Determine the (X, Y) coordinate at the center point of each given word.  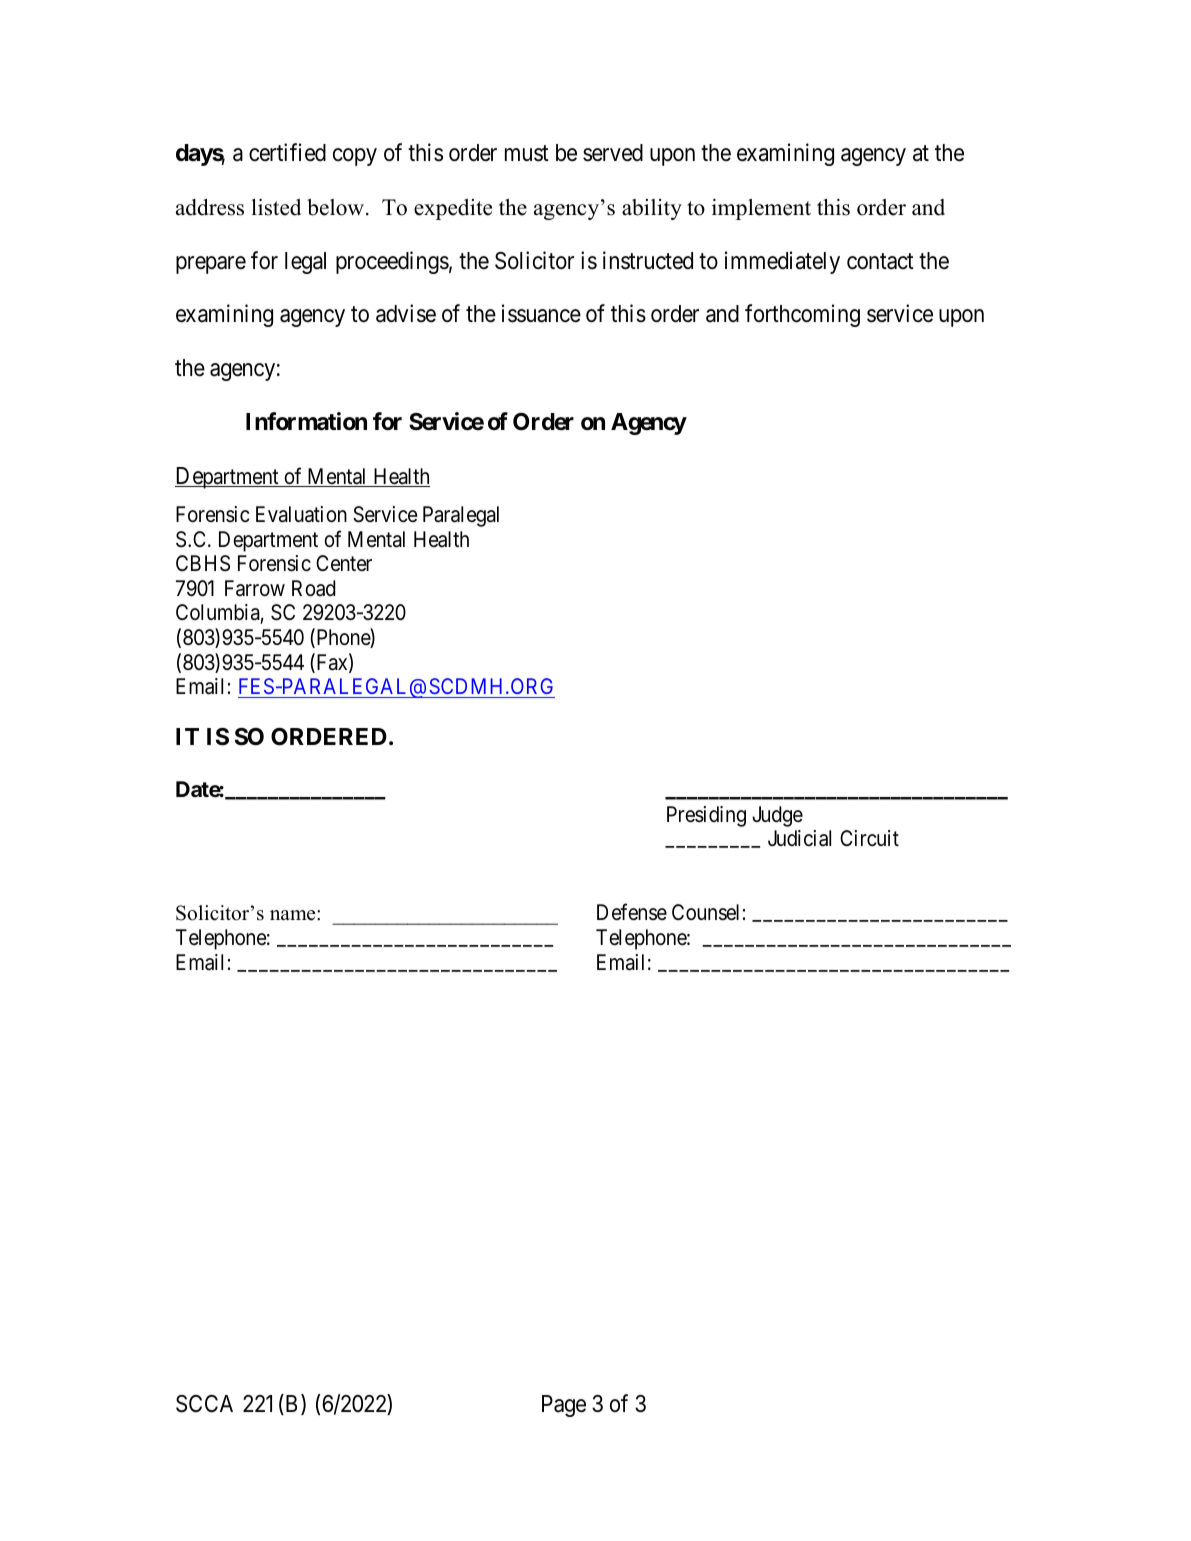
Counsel (705, 912)
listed (276, 207)
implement (761, 209)
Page (564, 1406)
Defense (632, 912)
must (527, 154)
